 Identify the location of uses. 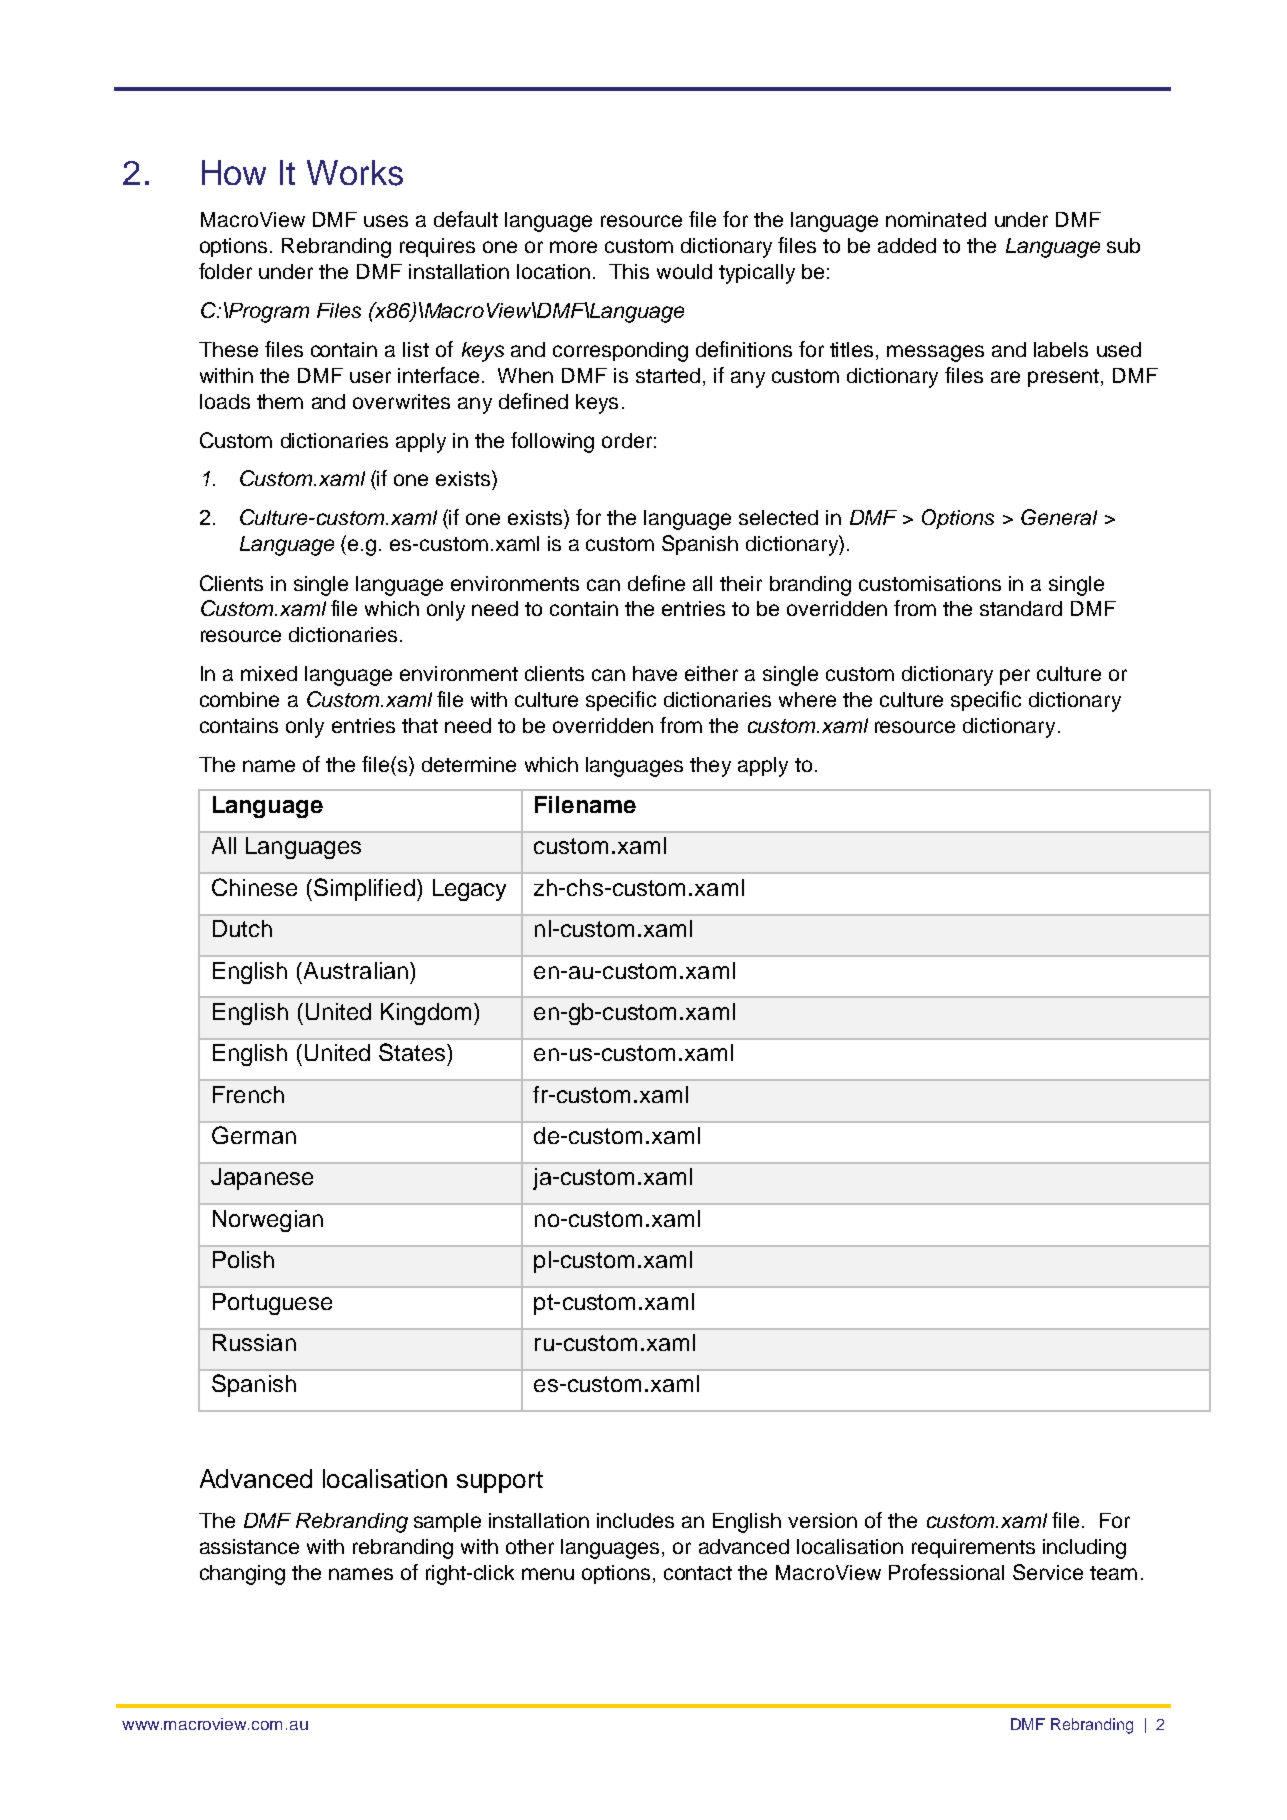
(386, 221).
